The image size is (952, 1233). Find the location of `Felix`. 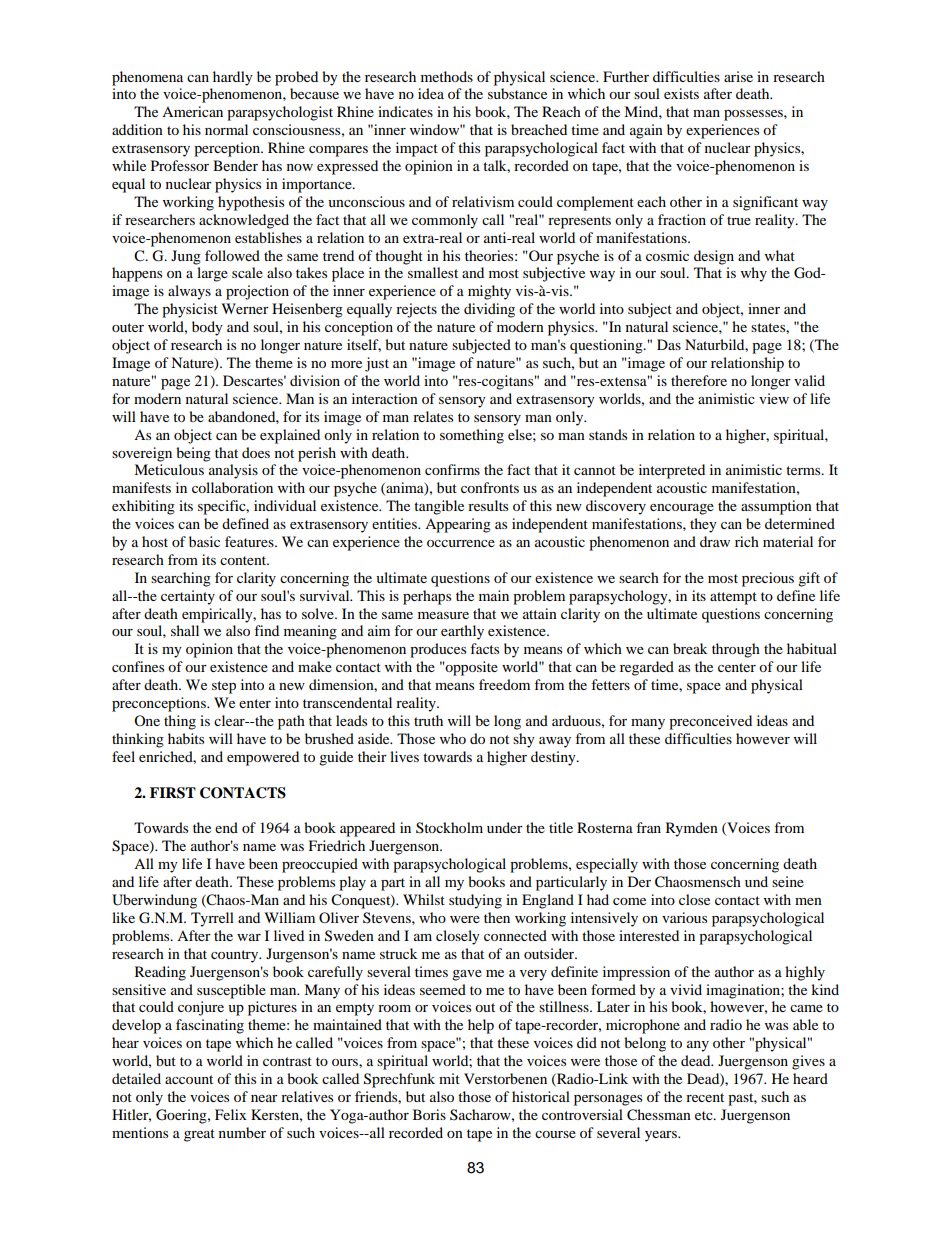

Felix is located at coordinates (231, 1114).
